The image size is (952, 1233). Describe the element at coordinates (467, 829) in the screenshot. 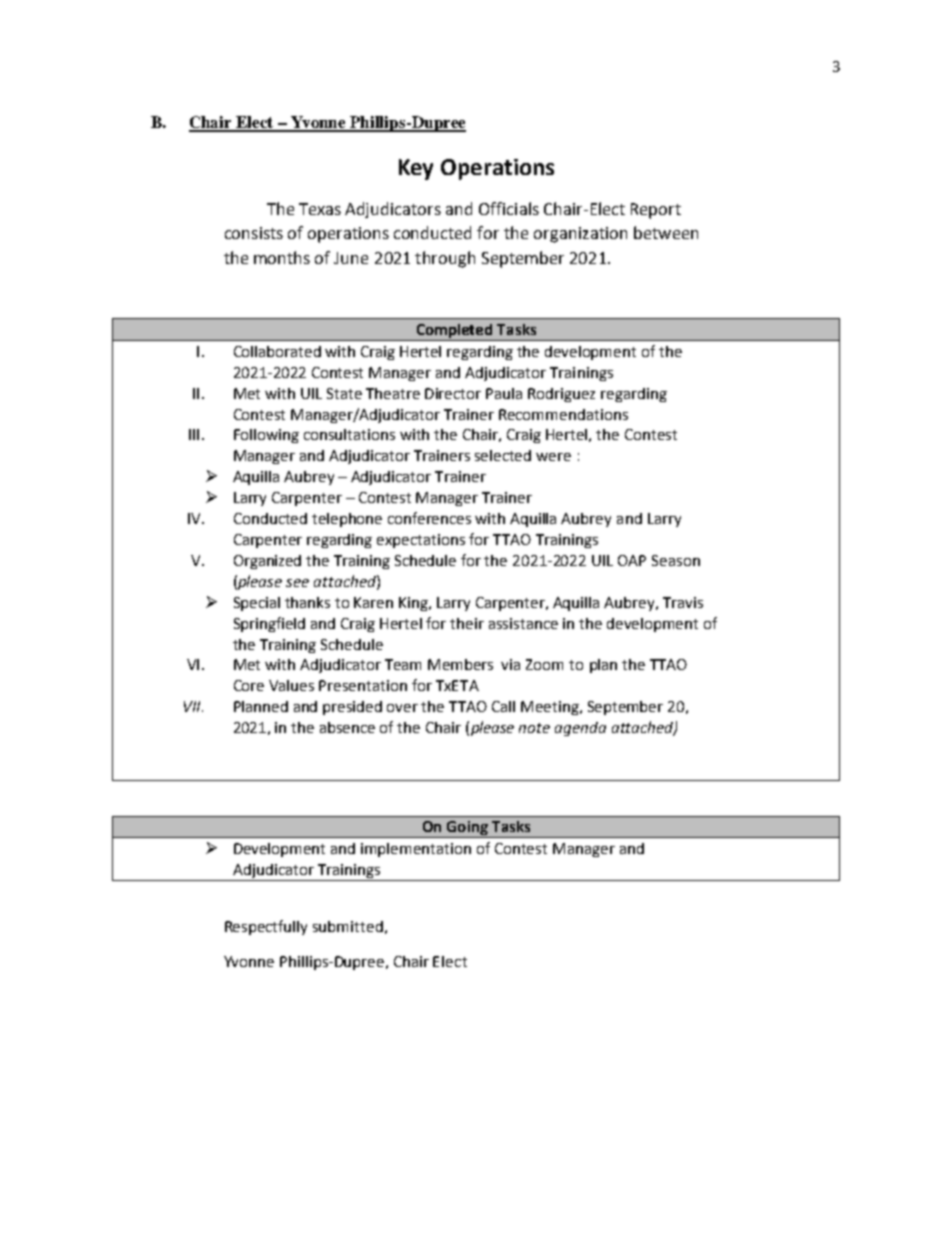

I see `Going` at that location.
